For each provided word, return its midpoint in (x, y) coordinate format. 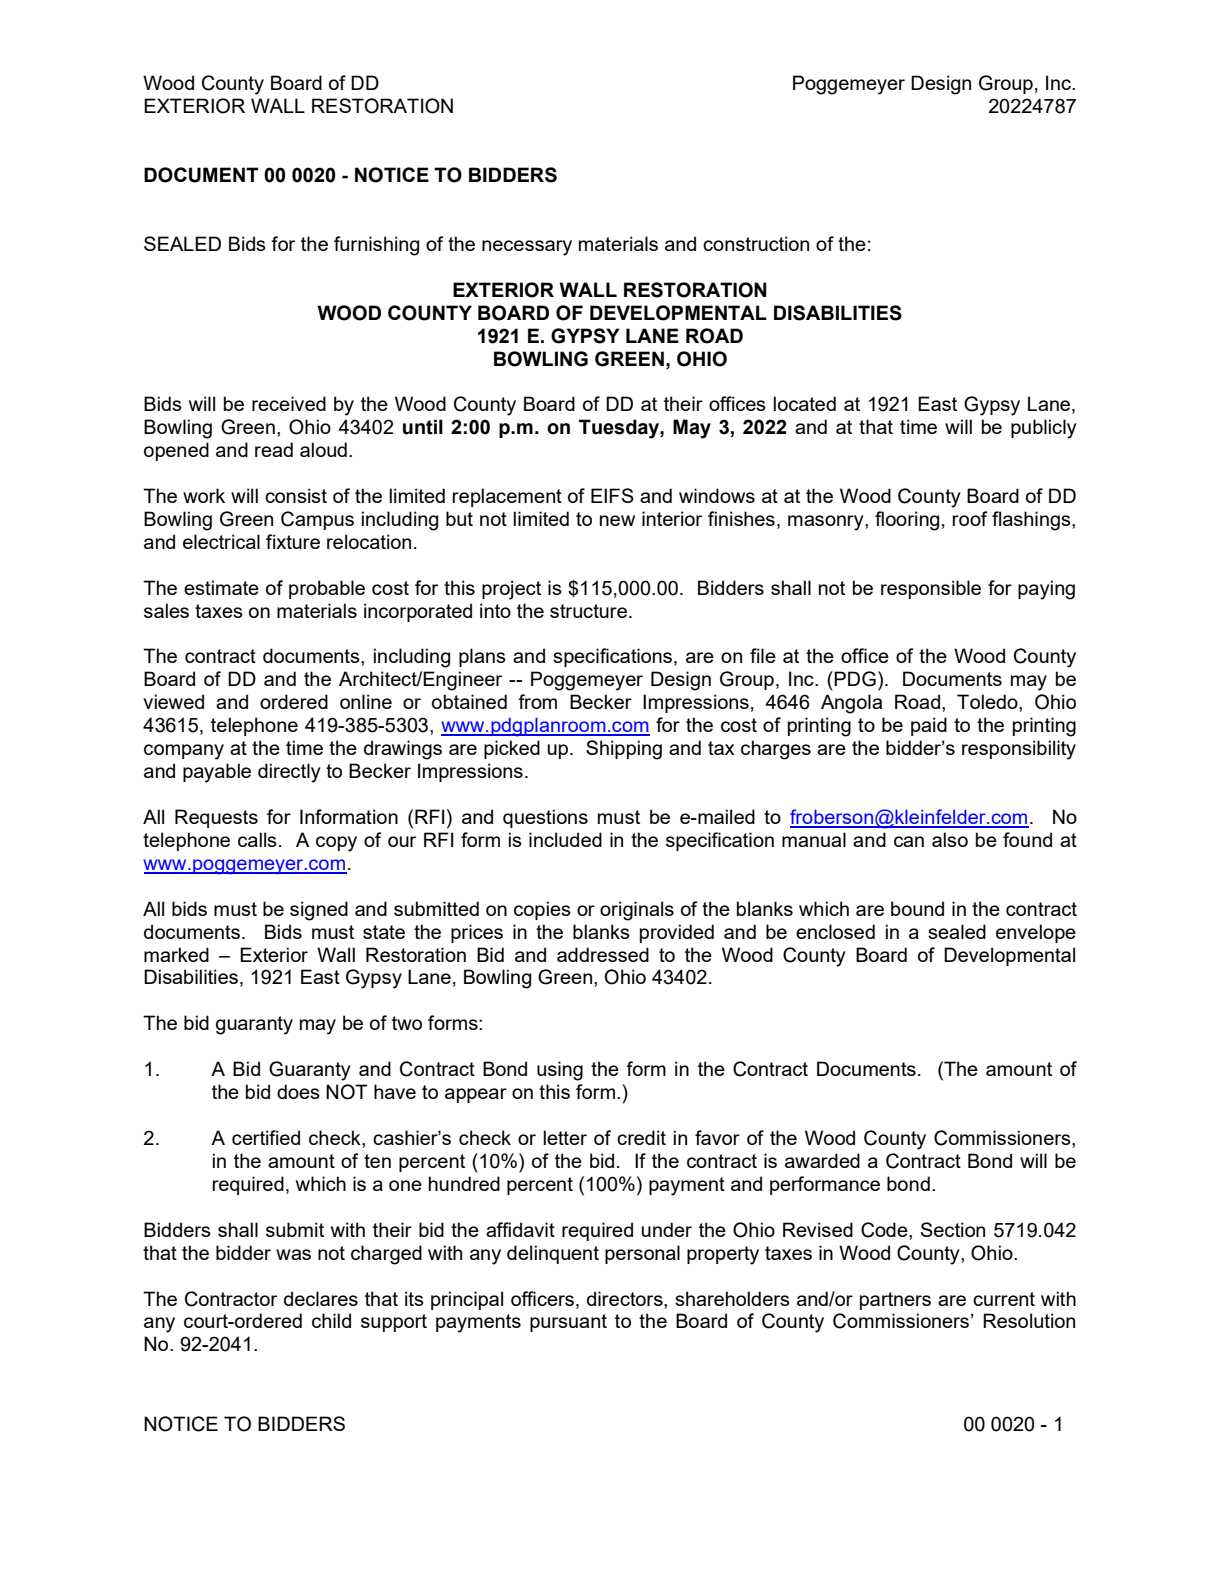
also (950, 839)
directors (626, 1298)
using (560, 1071)
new (617, 520)
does (298, 1091)
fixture (293, 541)
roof (970, 518)
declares (321, 1298)
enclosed (835, 931)
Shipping (624, 750)
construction (756, 243)
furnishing (376, 246)
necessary (527, 248)
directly (289, 773)
